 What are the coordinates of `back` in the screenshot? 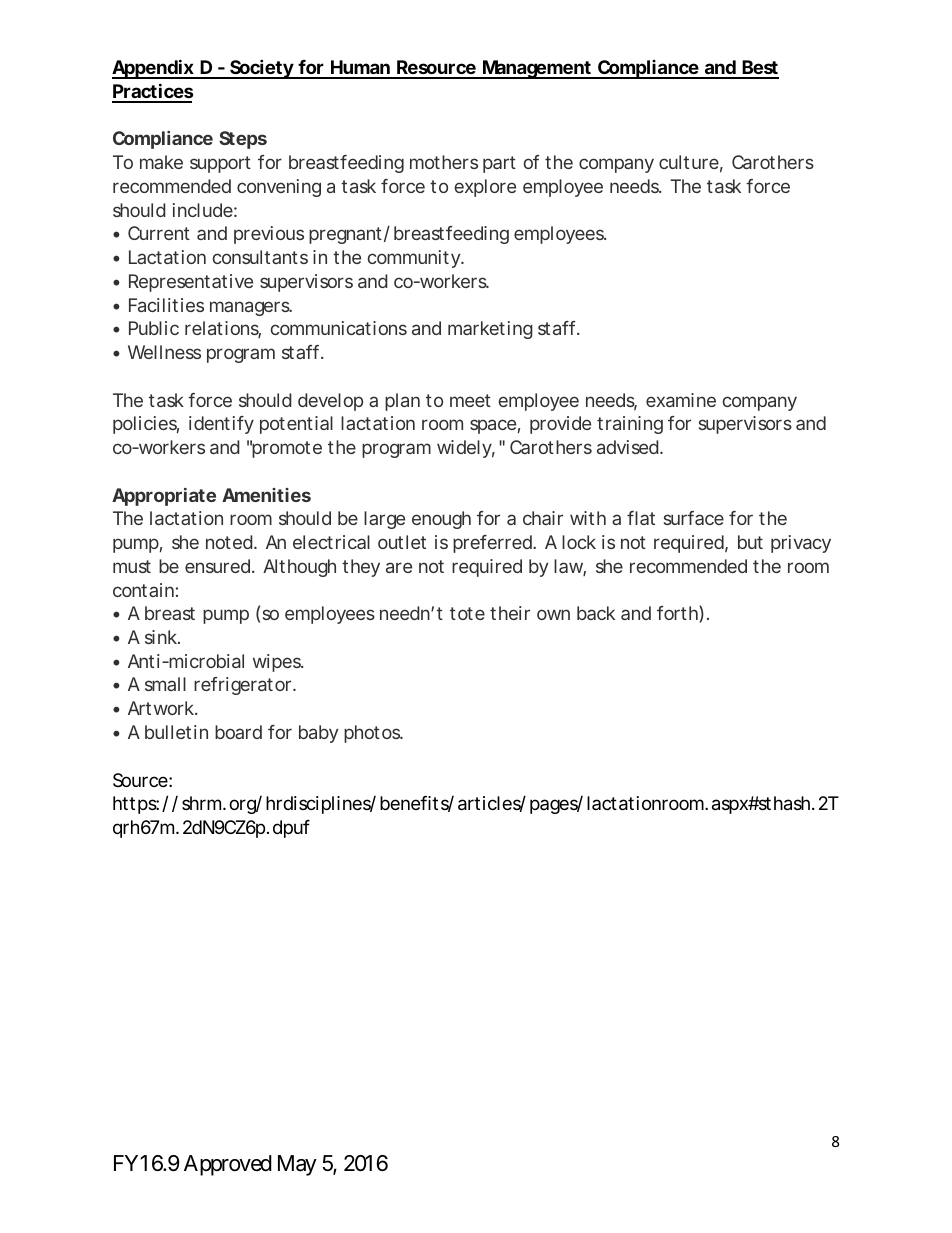 It's located at (596, 613).
